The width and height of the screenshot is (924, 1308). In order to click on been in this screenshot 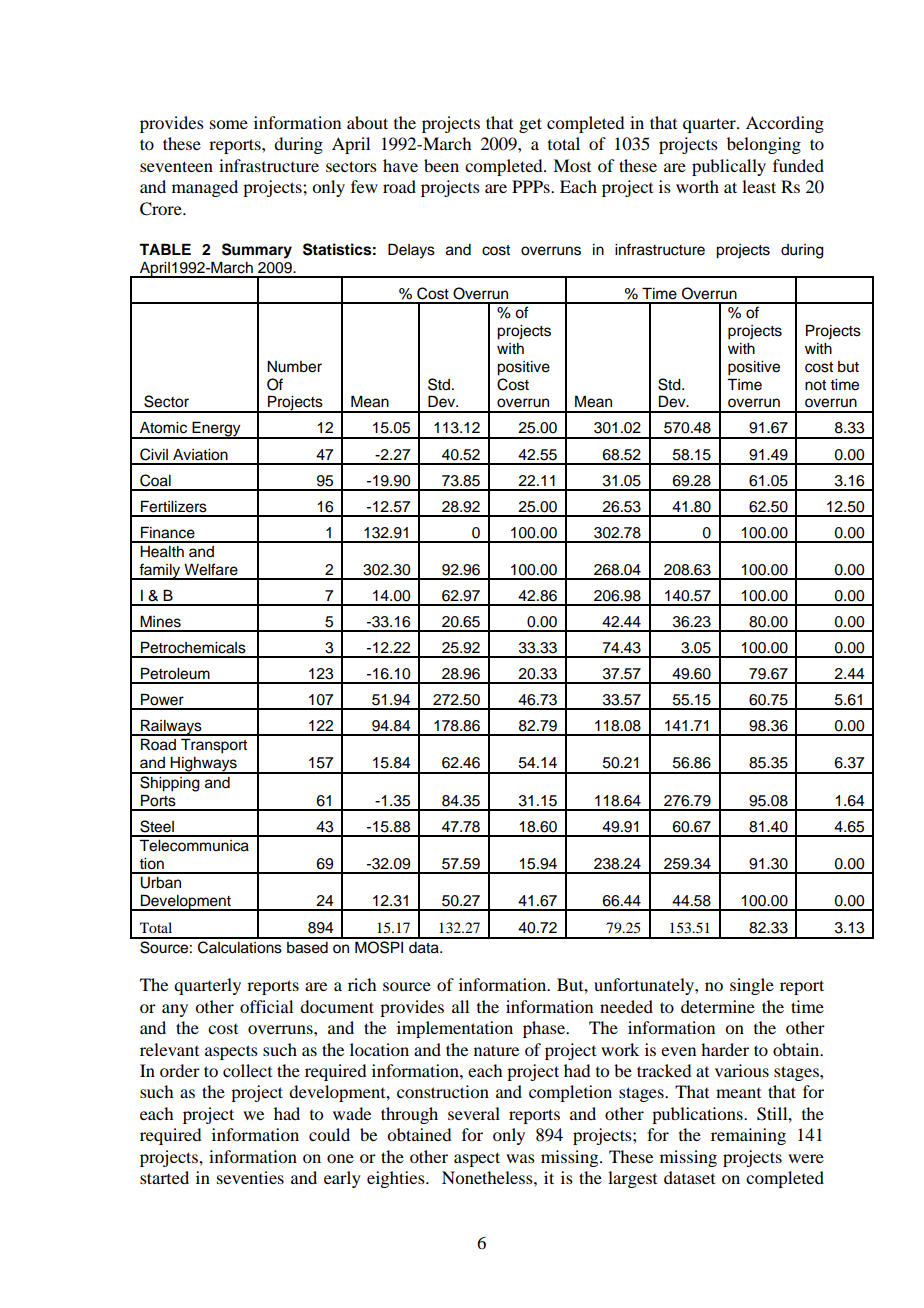, I will do `click(441, 165)`.
